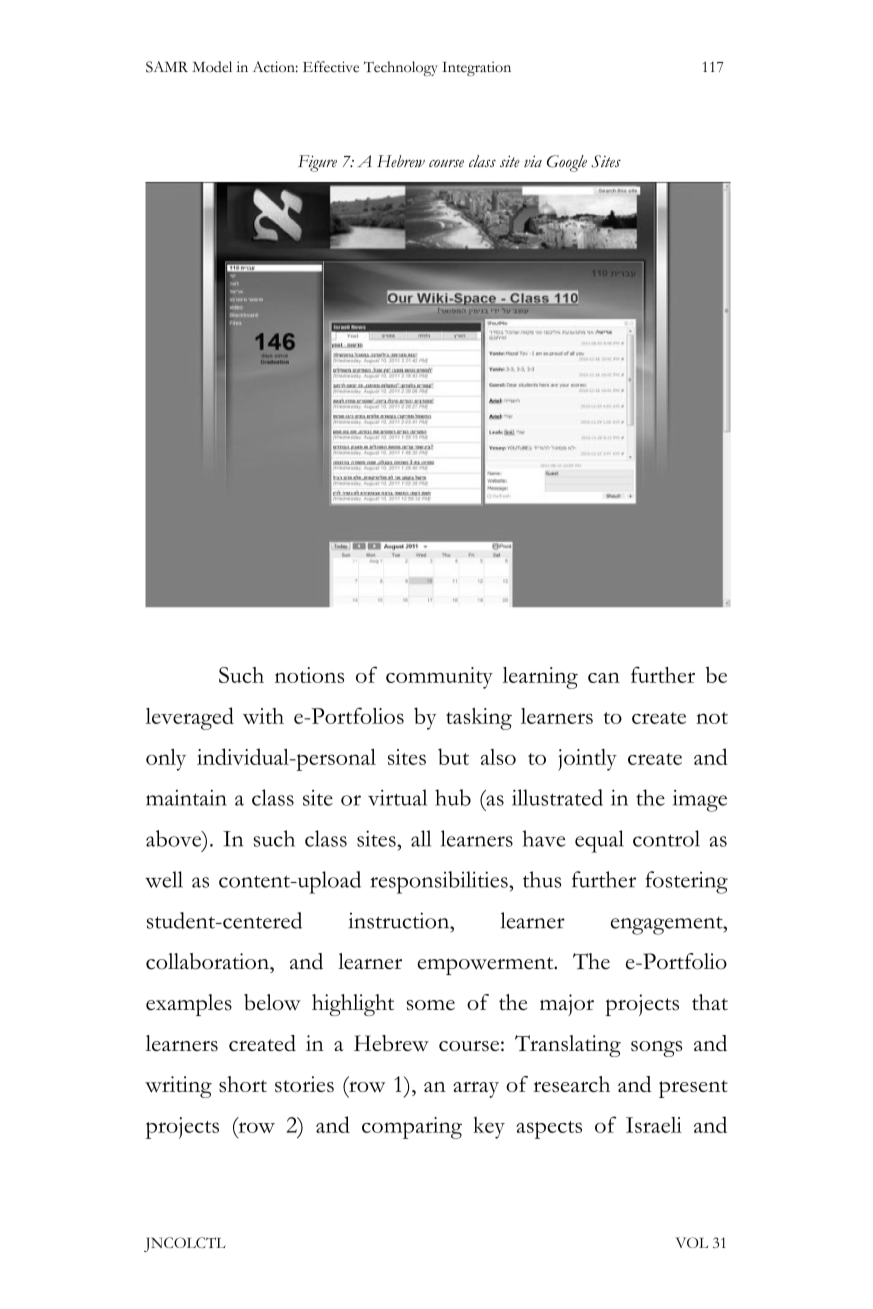 Image resolution: width=873 pixels, height=1309 pixels. Describe the element at coordinates (412, 1128) in the document. I see `comparing` at that location.
